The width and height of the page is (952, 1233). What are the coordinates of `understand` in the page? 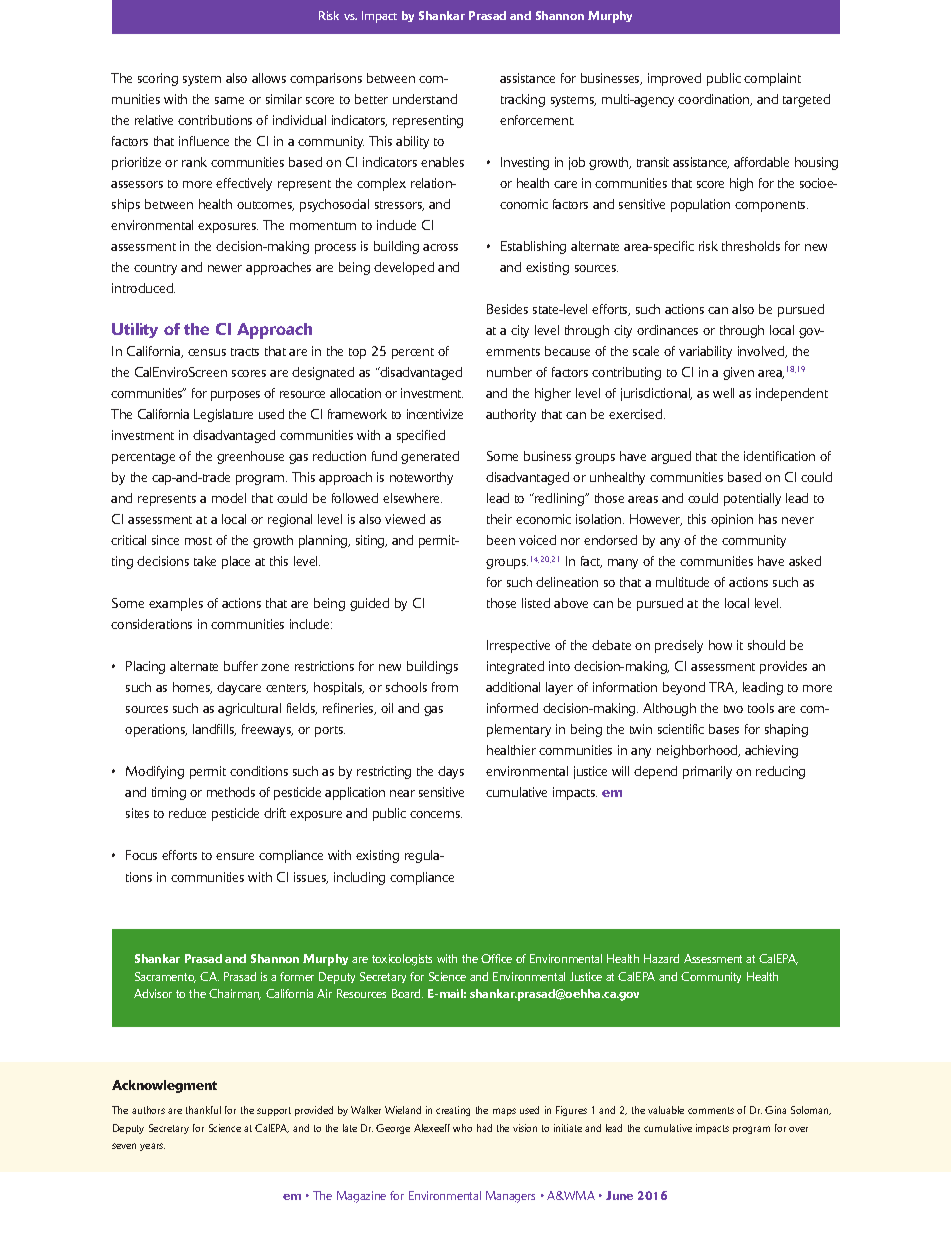 It's located at (425, 99).
